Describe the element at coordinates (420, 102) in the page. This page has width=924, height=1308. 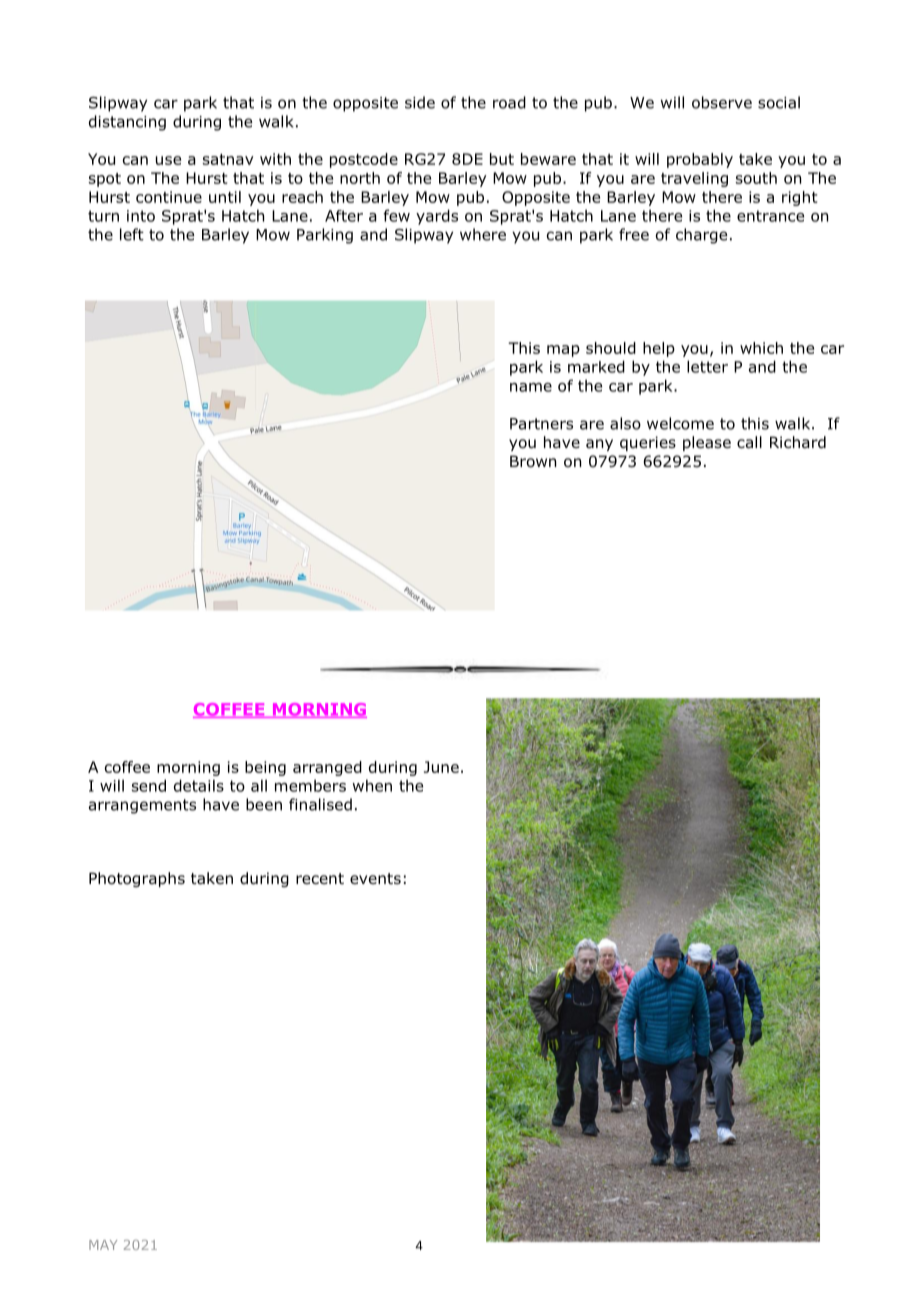
I see `side` at that location.
